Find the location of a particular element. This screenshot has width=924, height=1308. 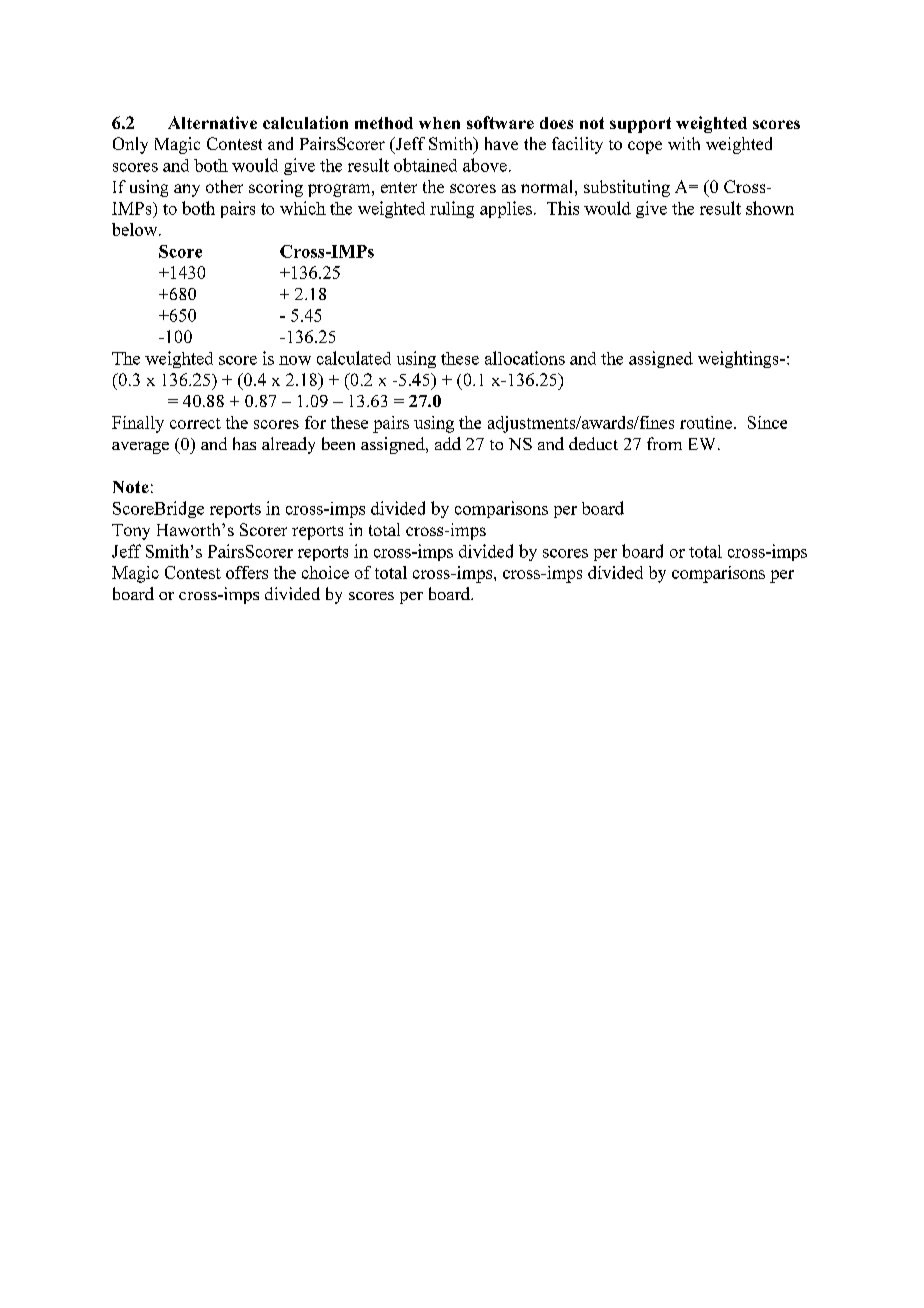

choice is located at coordinates (325, 572).
